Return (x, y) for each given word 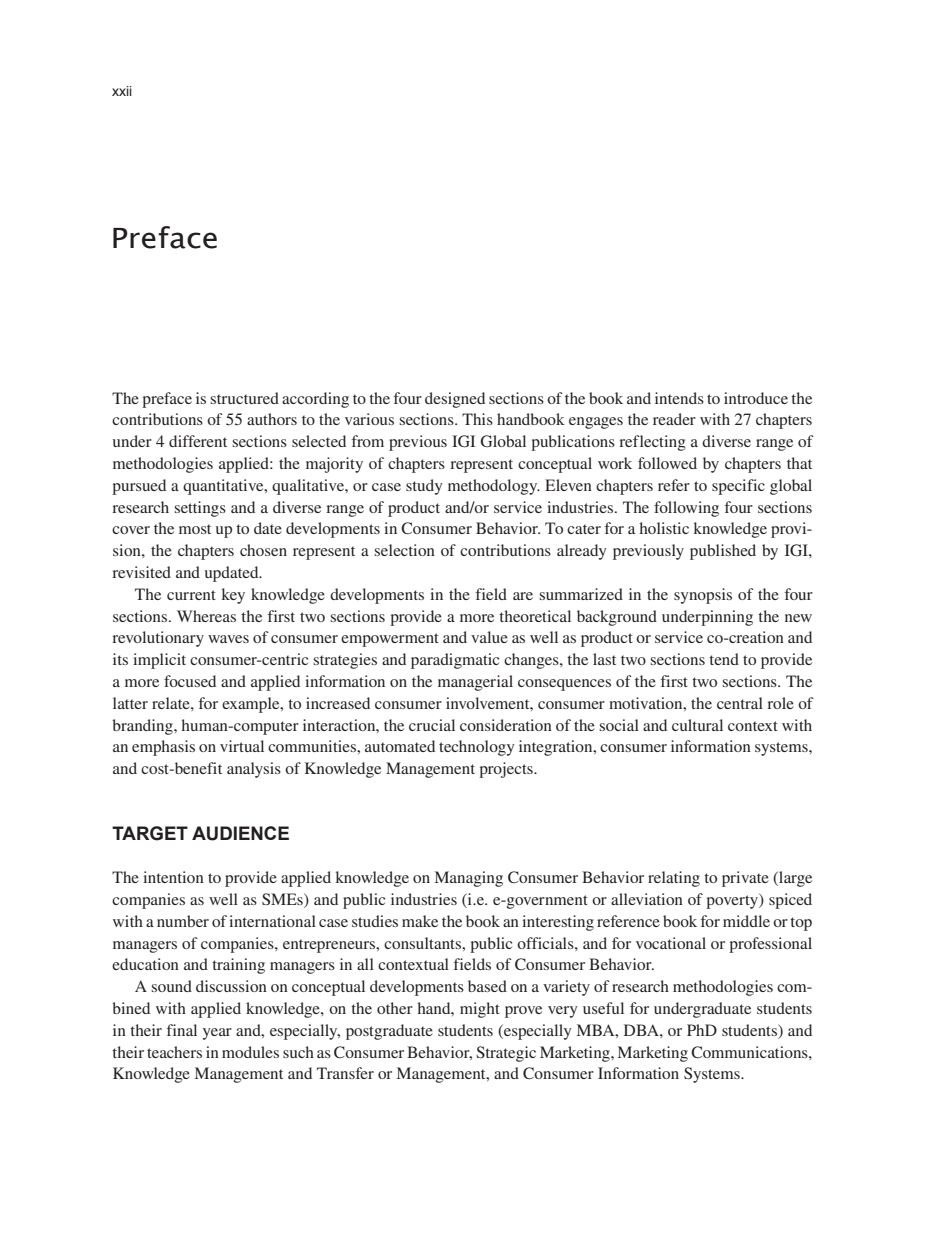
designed (455, 400)
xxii (122, 91)
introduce (756, 398)
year (217, 1034)
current (191, 595)
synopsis (703, 596)
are (523, 596)
